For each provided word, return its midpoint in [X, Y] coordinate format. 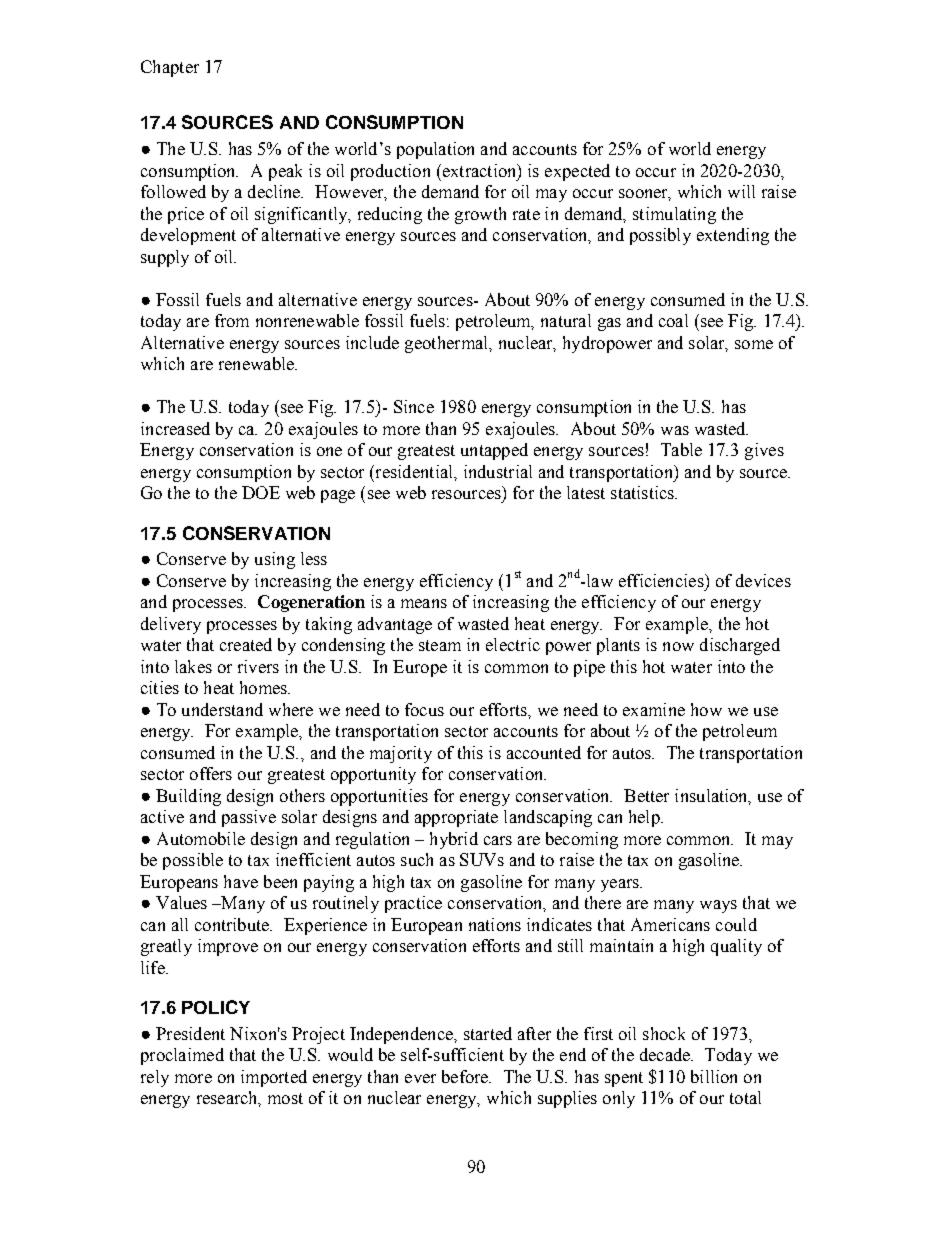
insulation [712, 796]
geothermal [447, 344]
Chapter [170, 68]
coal [673, 320]
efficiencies [662, 580]
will [741, 191]
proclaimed [182, 1056]
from [232, 320]
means [424, 603]
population [435, 150]
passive [249, 818]
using [275, 560]
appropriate [456, 818]
